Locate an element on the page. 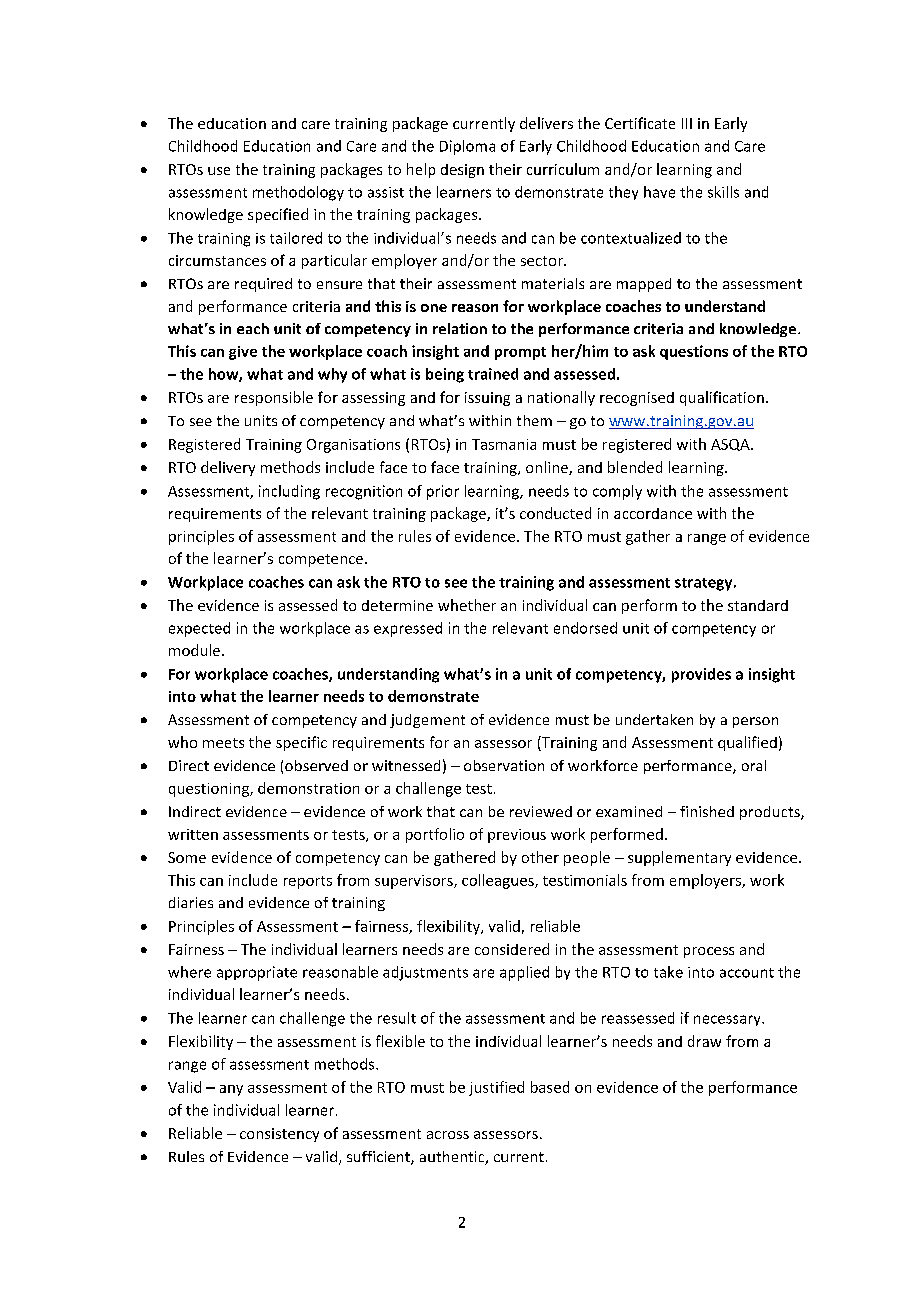 The width and height of the image is (924, 1308). Diploma is located at coordinates (467, 147).
